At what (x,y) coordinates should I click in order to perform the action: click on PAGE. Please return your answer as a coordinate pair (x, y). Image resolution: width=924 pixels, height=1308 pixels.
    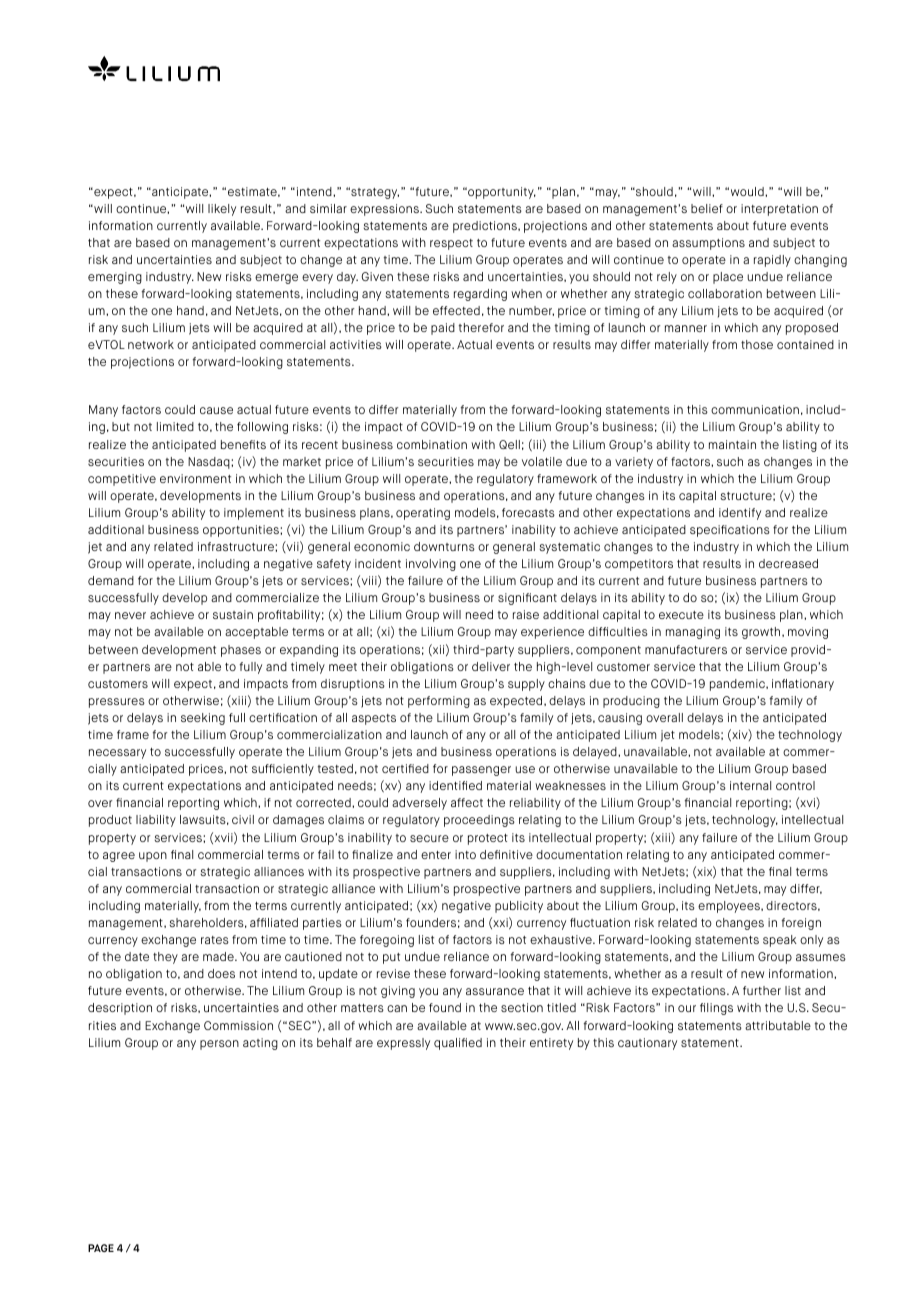
    Looking at the image, I should click on (101, 1248).
